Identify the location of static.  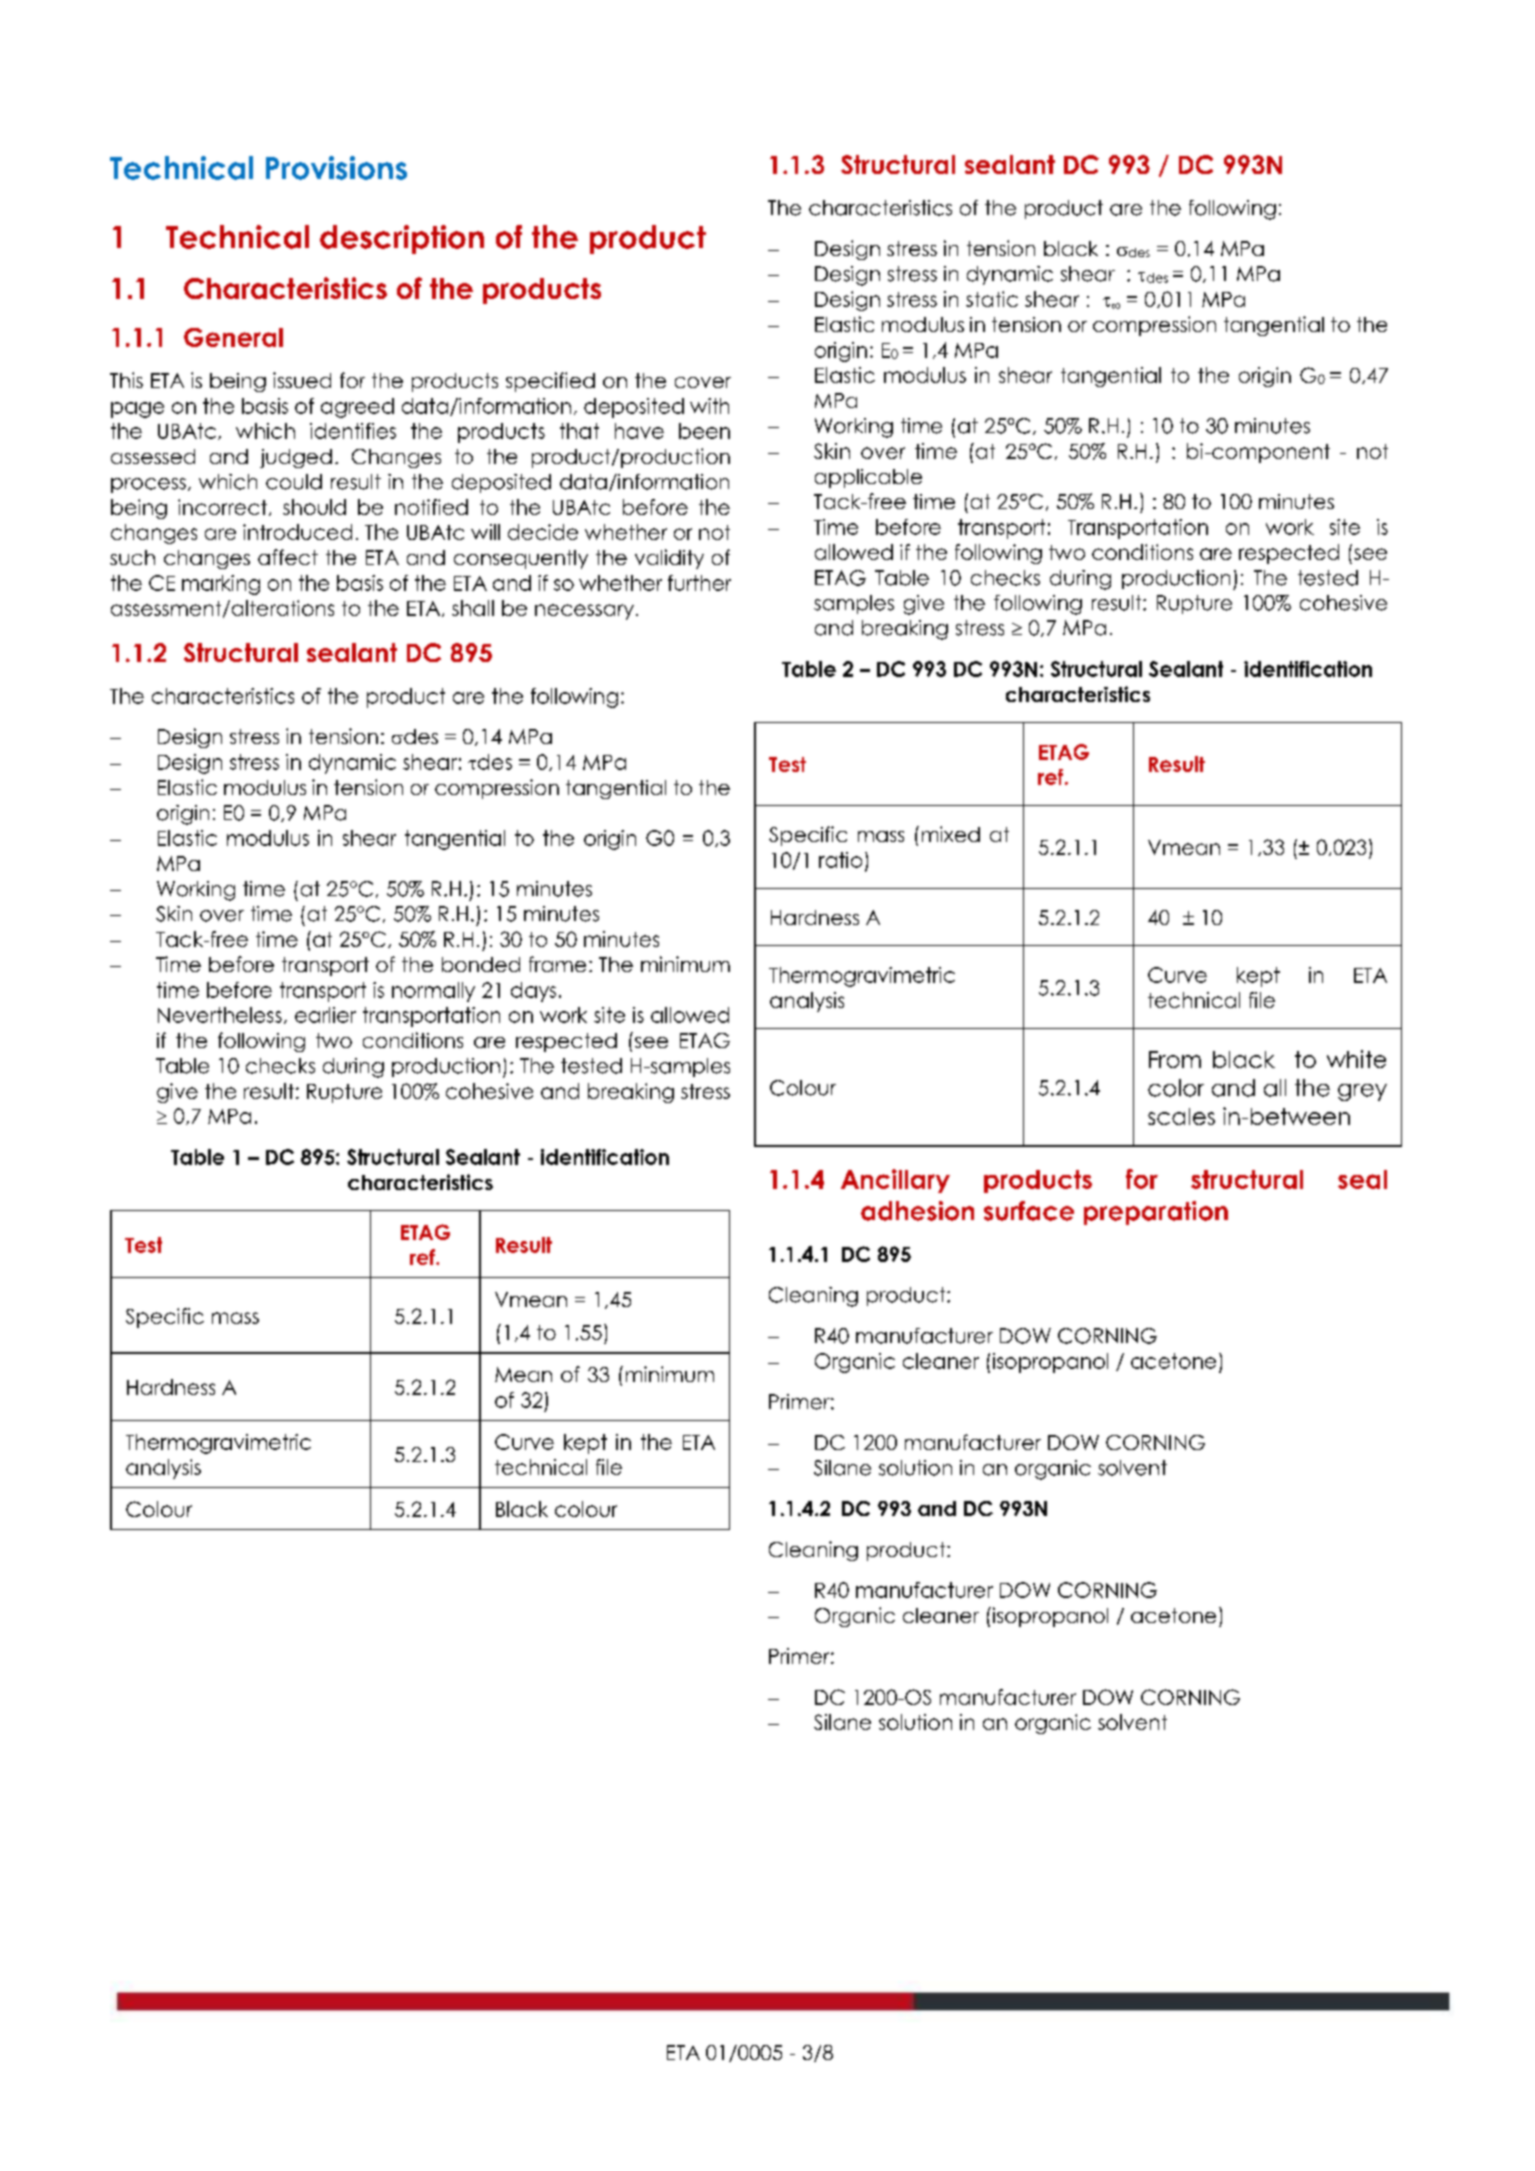
(992, 299).
